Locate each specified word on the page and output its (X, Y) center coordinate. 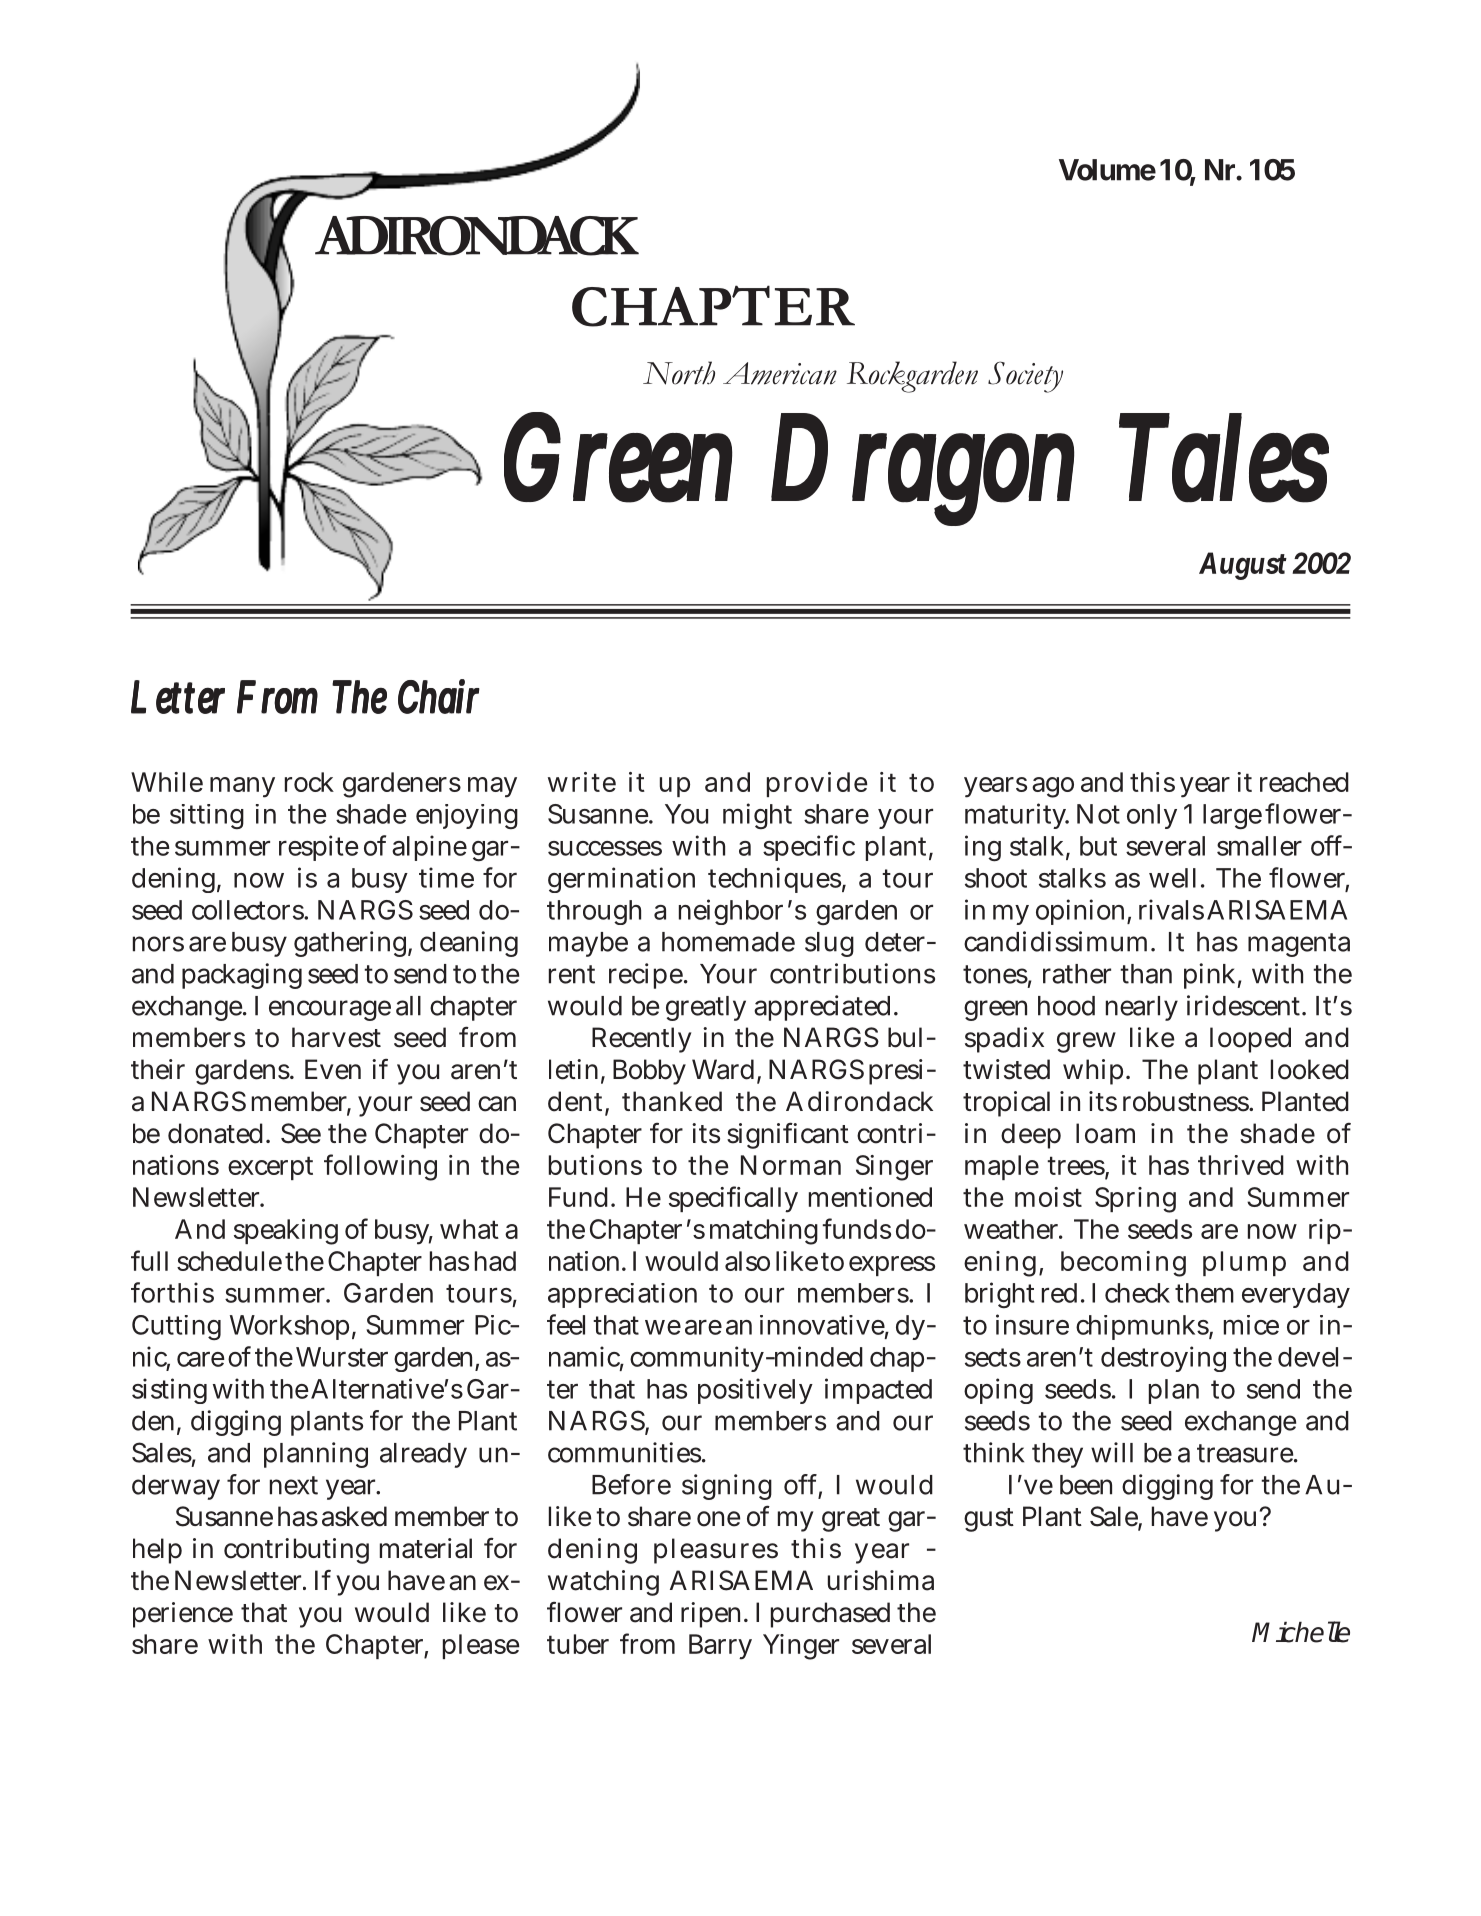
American (780, 373)
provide (817, 784)
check (1137, 1293)
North (679, 373)
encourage (330, 1010)
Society (1025, 377)
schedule (229, 1261)
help (157, 1551)
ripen (713, 1615)
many (242, 787)
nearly (1142, 1008)
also (747, 1261)
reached (1304, 782)
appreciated (822, 1008)
